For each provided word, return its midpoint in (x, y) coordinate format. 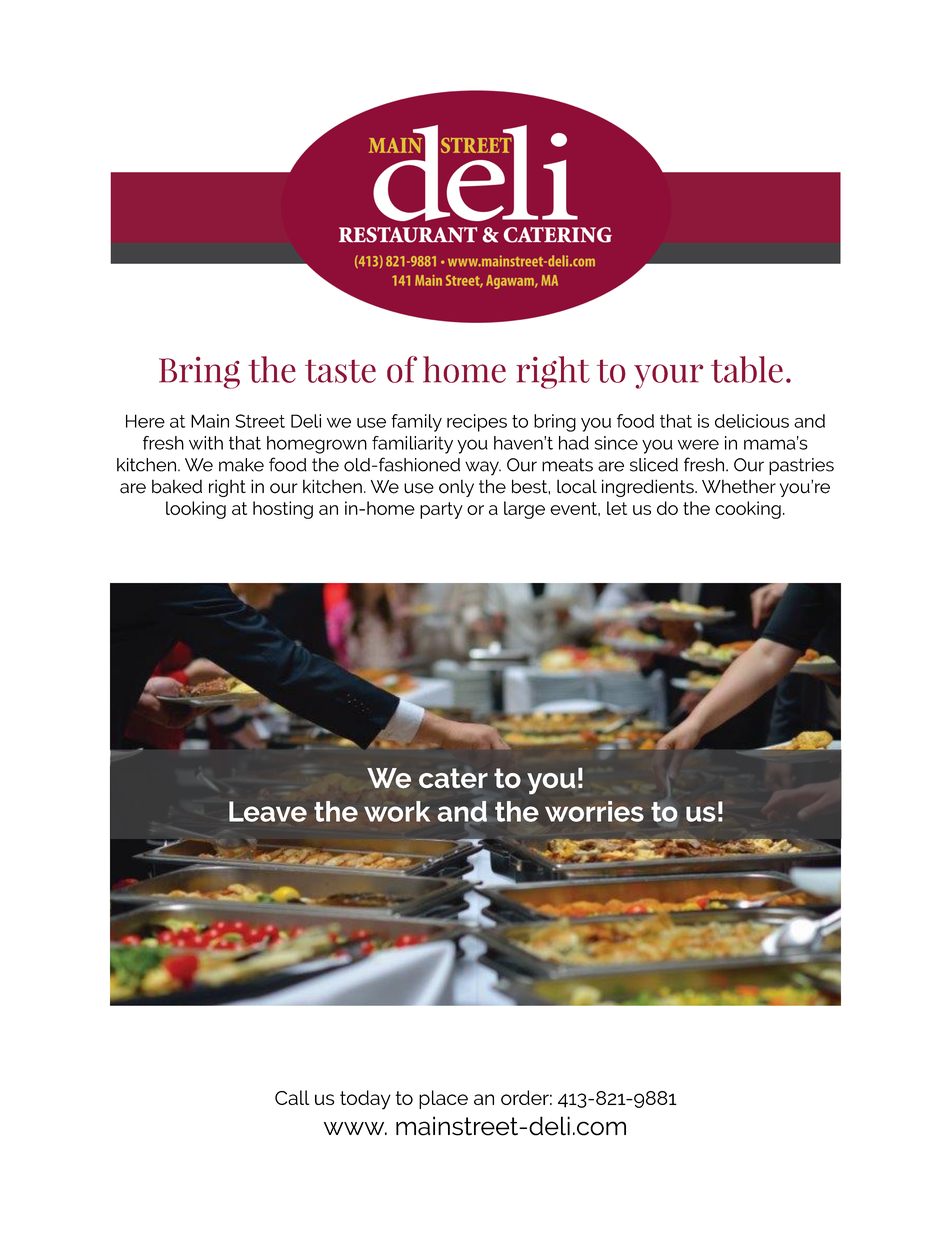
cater (453, 778)
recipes (477, 423)
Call (292, 1097)
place (443, 1099)
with (206, 443)
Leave (268, 811)
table (747, 369)
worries (594, 811)
